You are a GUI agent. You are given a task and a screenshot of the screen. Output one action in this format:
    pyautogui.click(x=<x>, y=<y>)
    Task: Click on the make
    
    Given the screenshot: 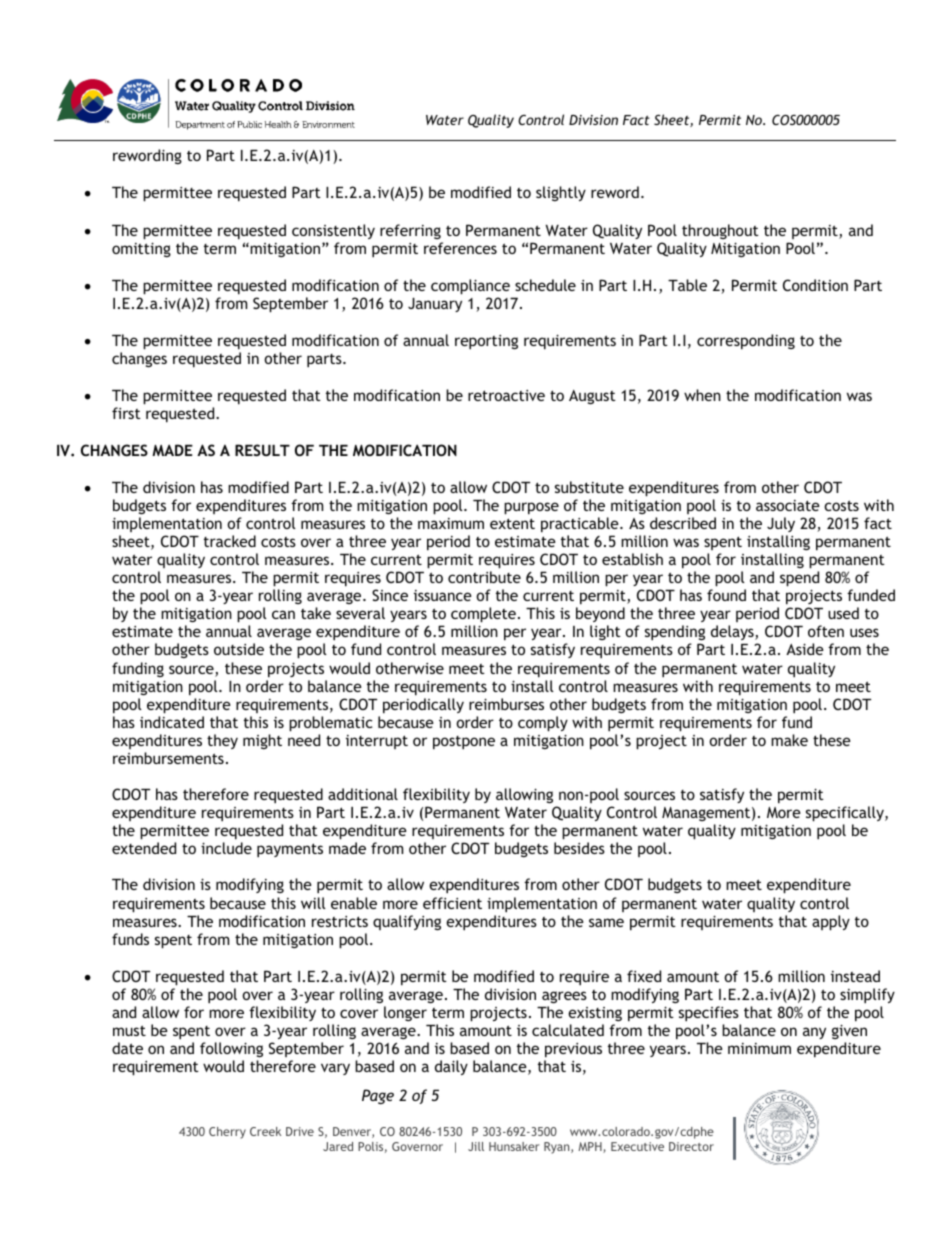 What is the action you would take?
    pyautogui.click(x=789, y=740)
